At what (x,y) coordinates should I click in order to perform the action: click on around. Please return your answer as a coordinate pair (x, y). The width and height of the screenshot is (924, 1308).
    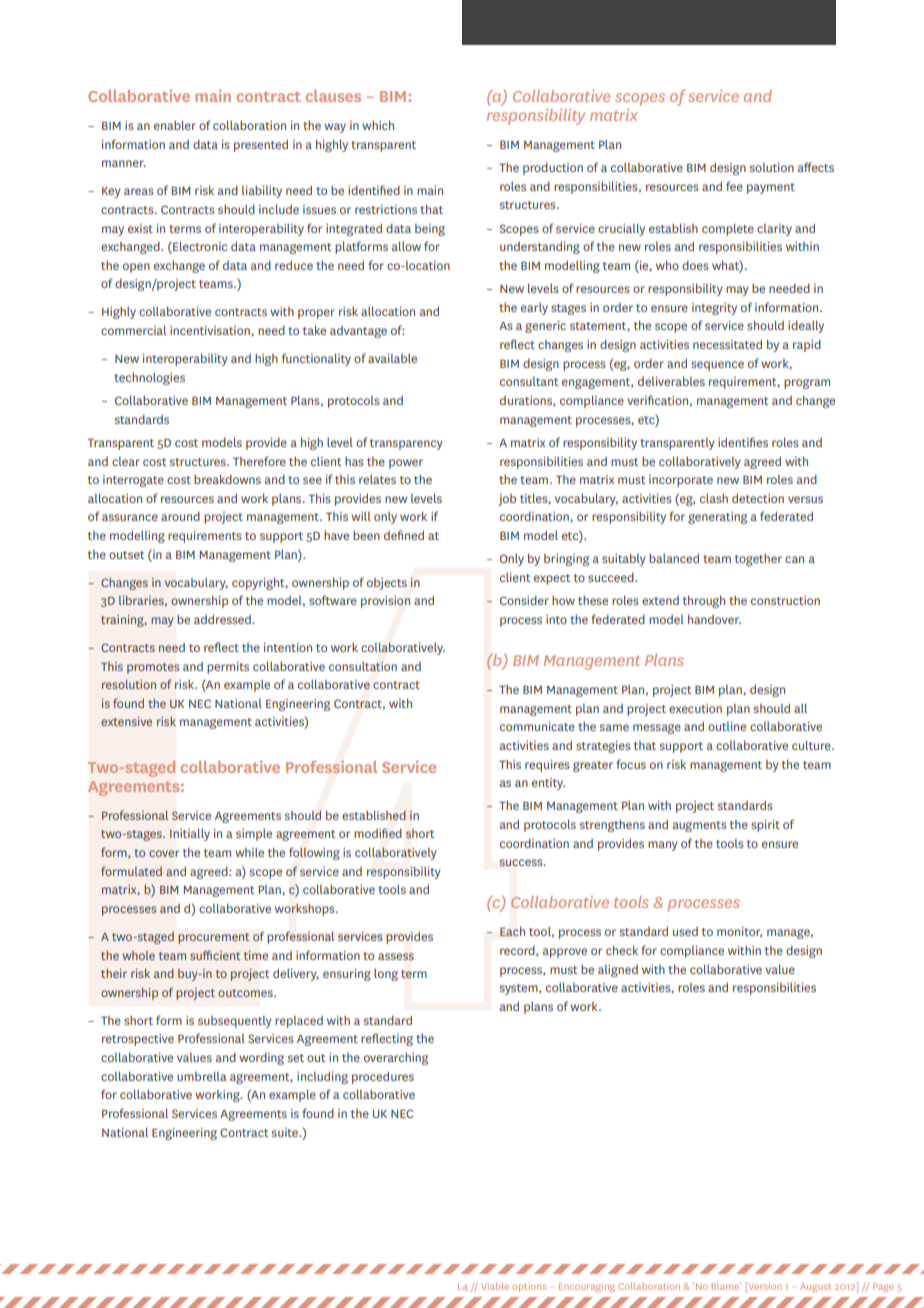
    Looking at the image, I should click on (180, 516).
